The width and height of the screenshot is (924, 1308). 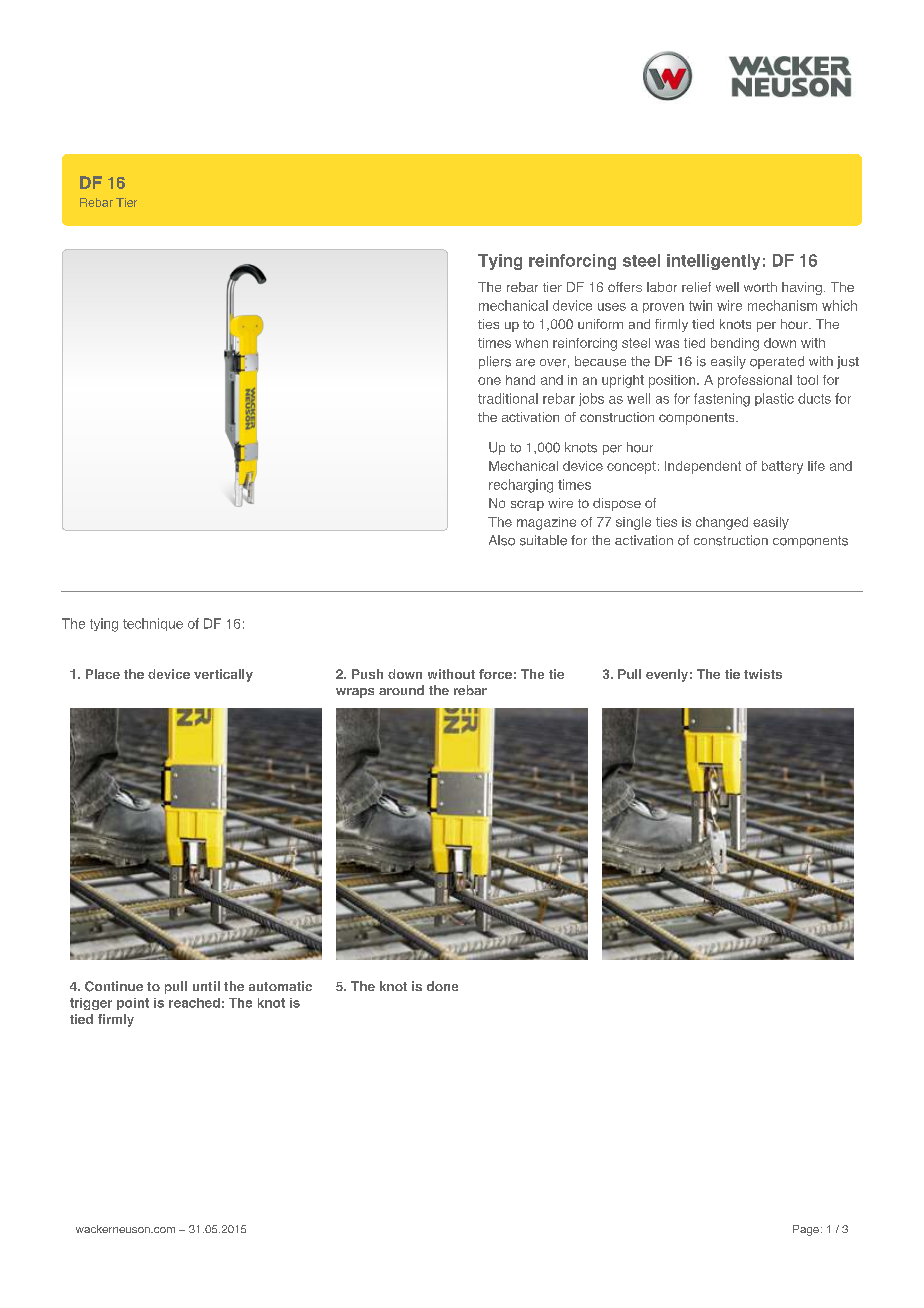 What do you see at coordinates (806, 1230) in the screenshot?
I see `Page` at bounding box center [806, 1230].
